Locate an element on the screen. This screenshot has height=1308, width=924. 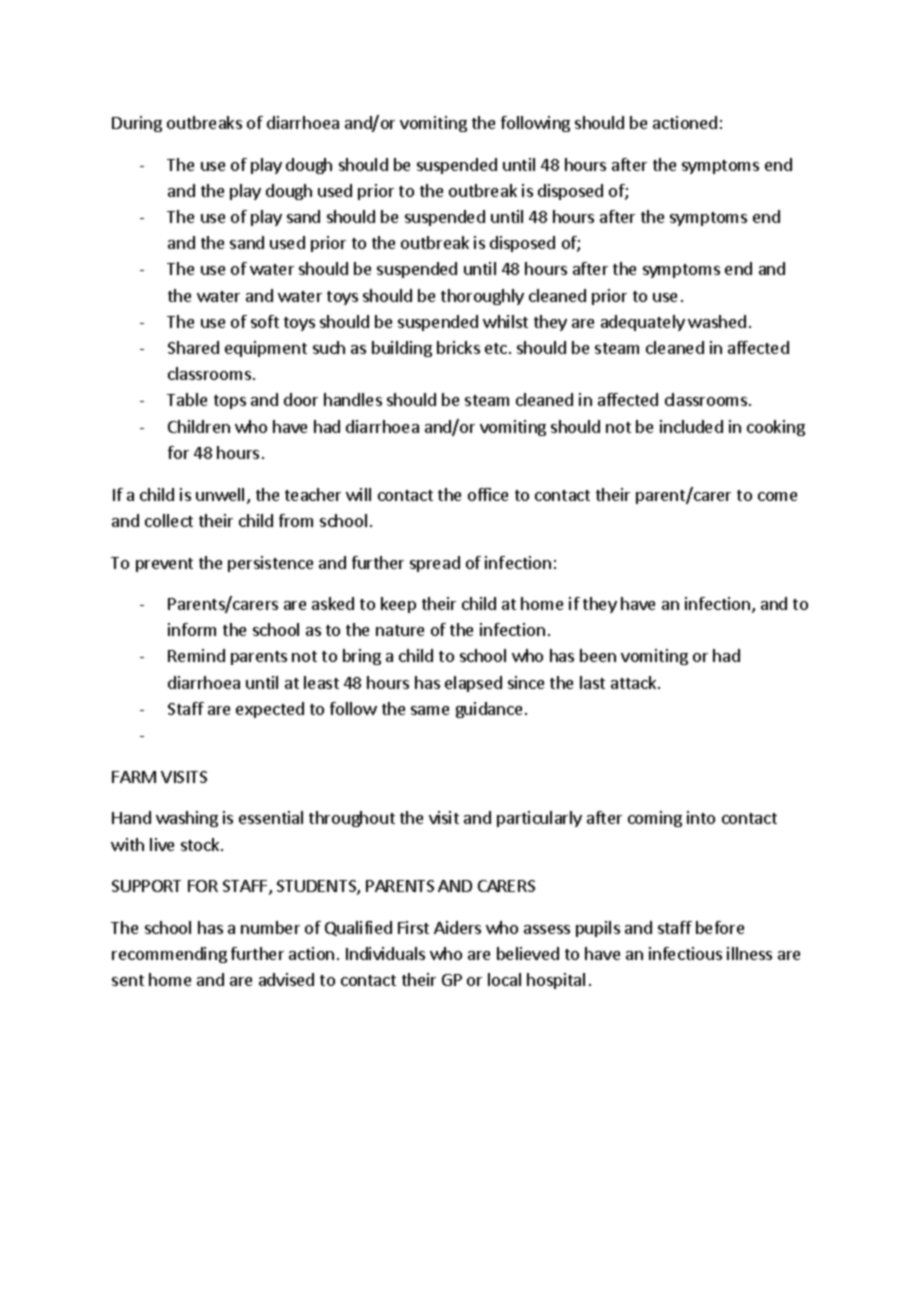
recommending is located at coordinates (169, 955).
